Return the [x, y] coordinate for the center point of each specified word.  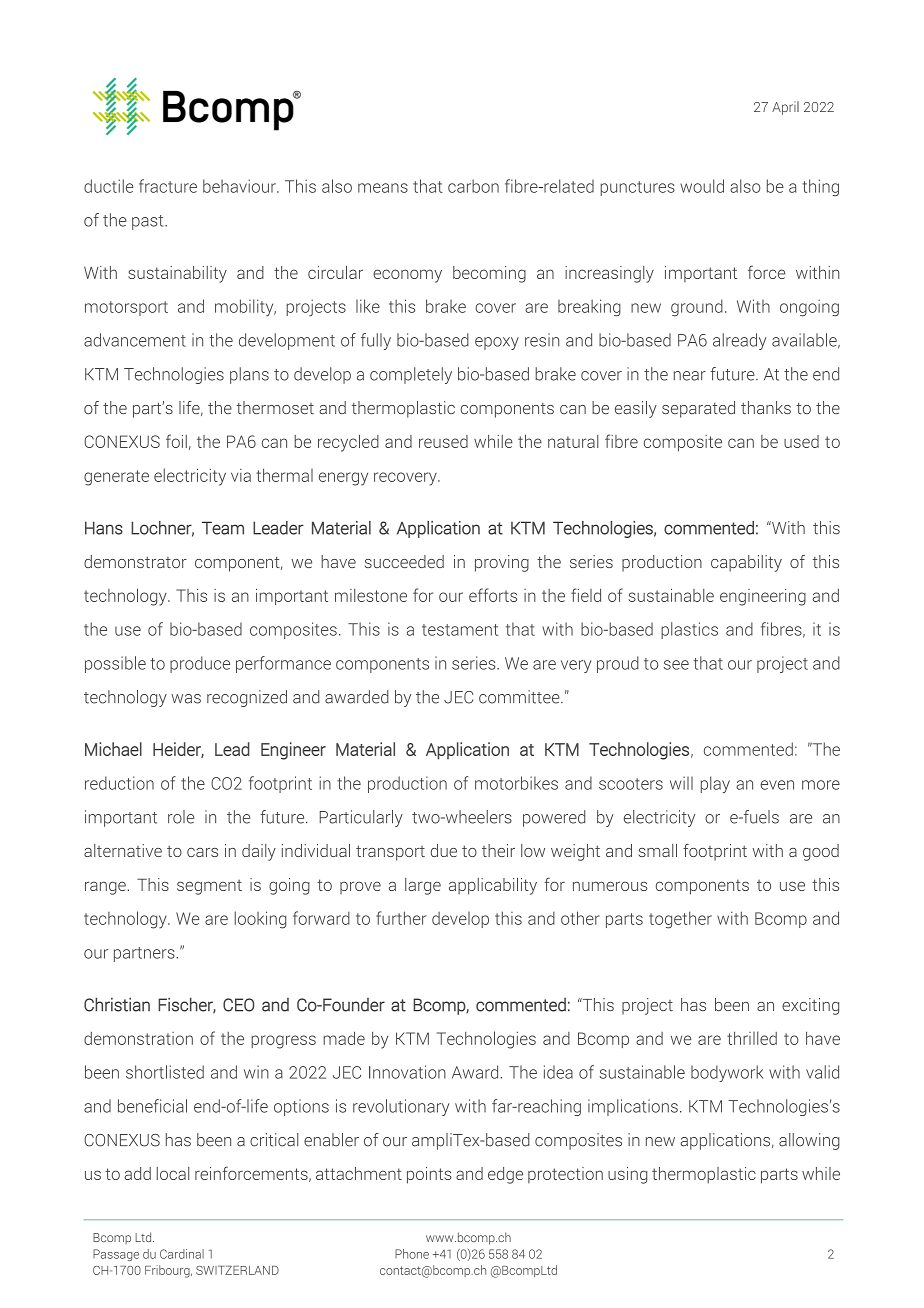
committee [520, 697]
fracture [168, 186]
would [702, 186]
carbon [473, 186]
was [186, 699]
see [676, 665]
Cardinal [182, 1254]
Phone [412, 1254]
